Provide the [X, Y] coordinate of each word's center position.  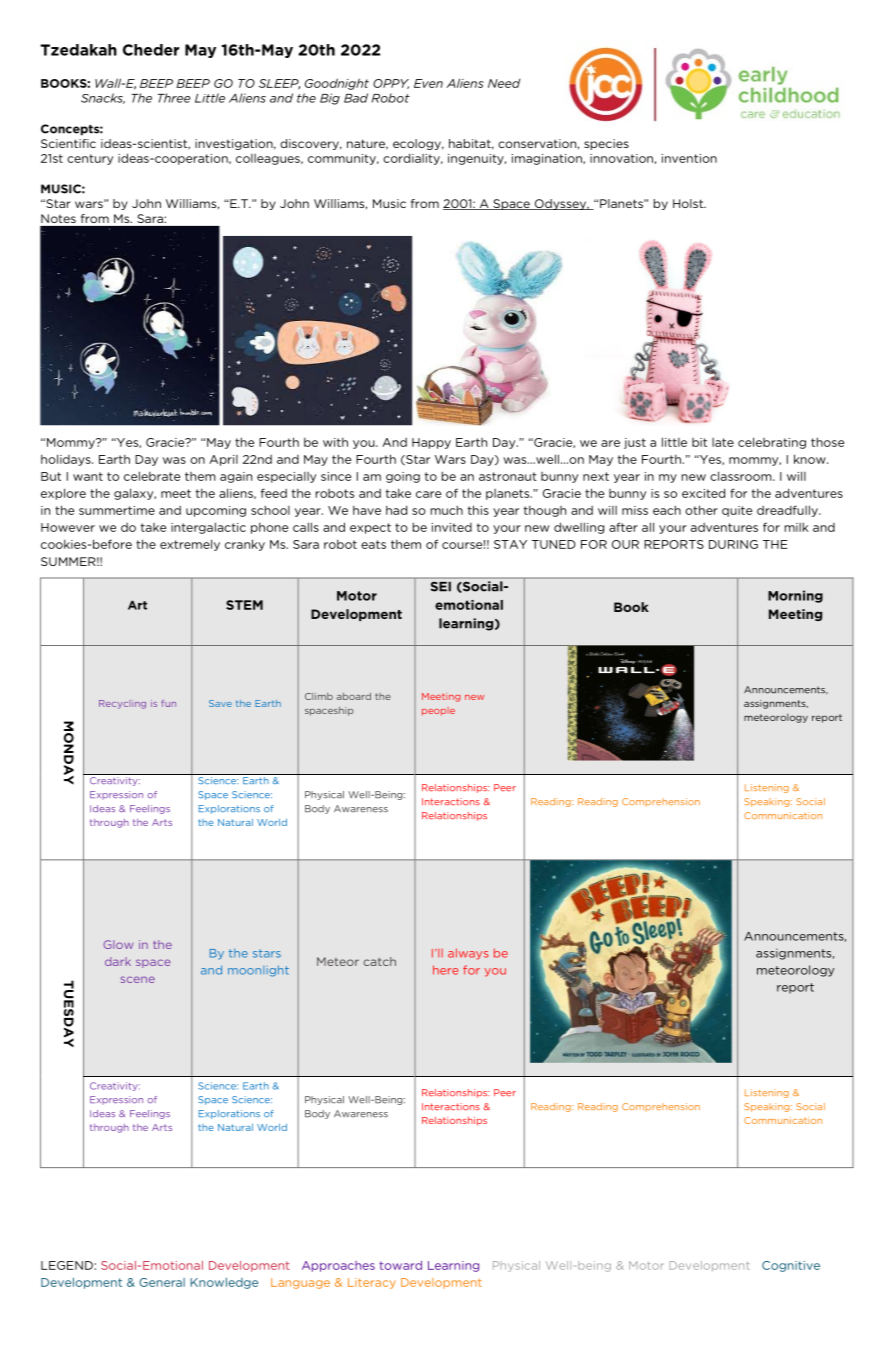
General [162, 1282]
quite [737, 511]
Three [174, 98]
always [468, 954]
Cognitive [791, 1266]
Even [428, 83]
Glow [118, 944]
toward [400, 1265]
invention [689, 158]
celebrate [152, 476]
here [446, 970]
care [428, 494]
